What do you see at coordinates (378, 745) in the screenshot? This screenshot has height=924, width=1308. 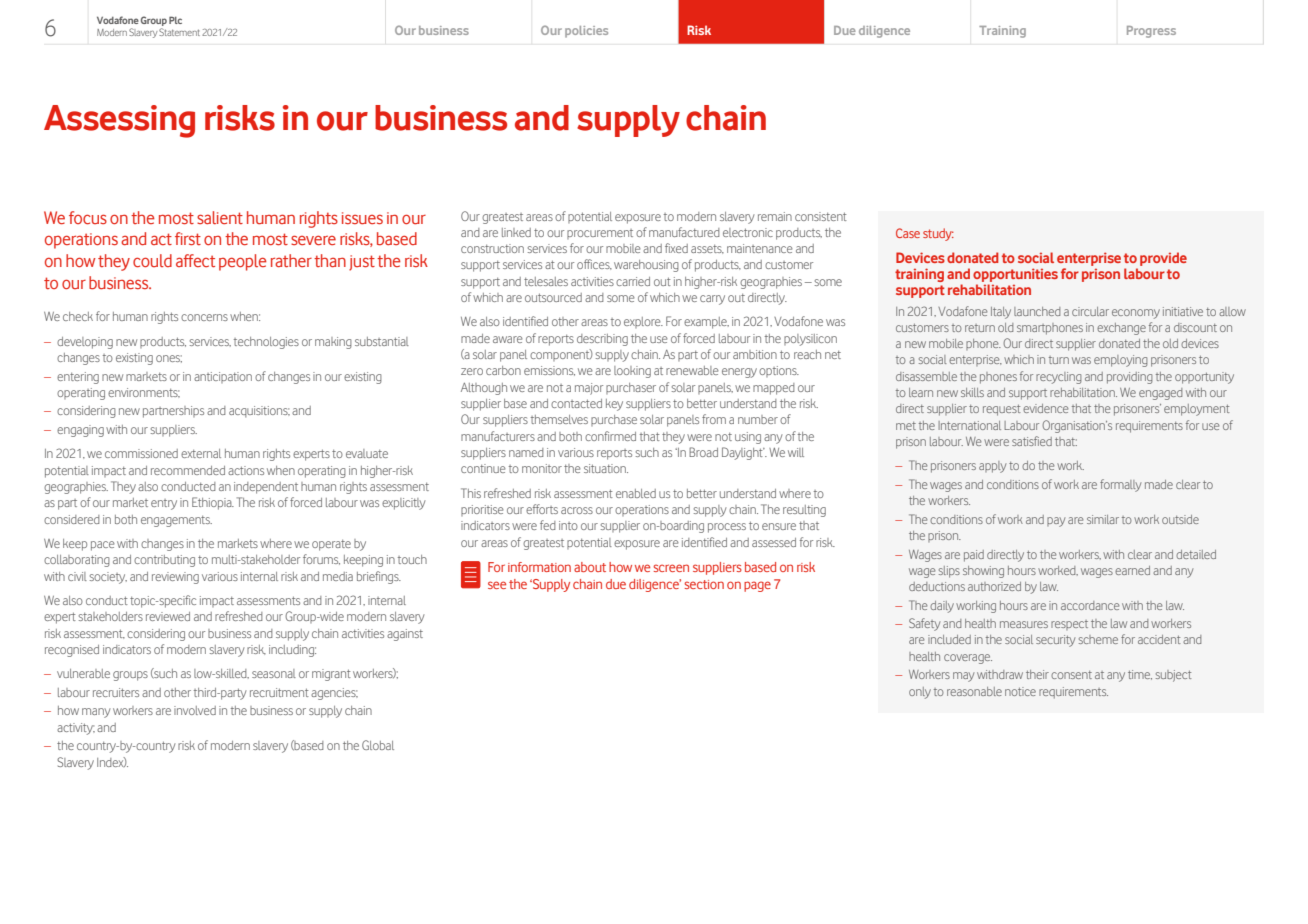 I see `Global` at bounding box center [378, 745].
